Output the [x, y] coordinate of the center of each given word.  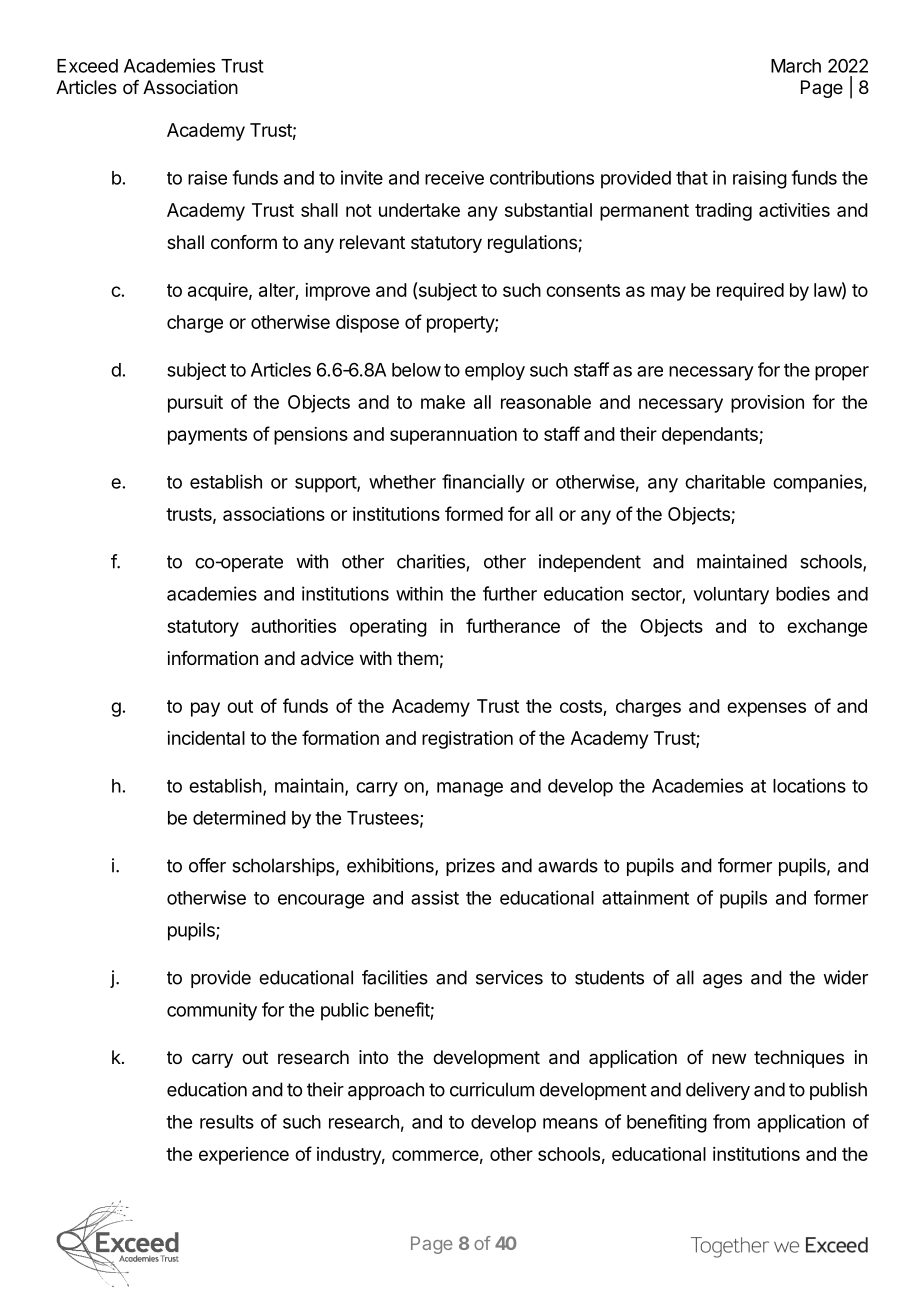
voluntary [731, 596]
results [227, 1122]
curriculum [492, 1089]
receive [454, 178]
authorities [293, 626]
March [796, 66]
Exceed [87, 66]
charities [431, 561]
